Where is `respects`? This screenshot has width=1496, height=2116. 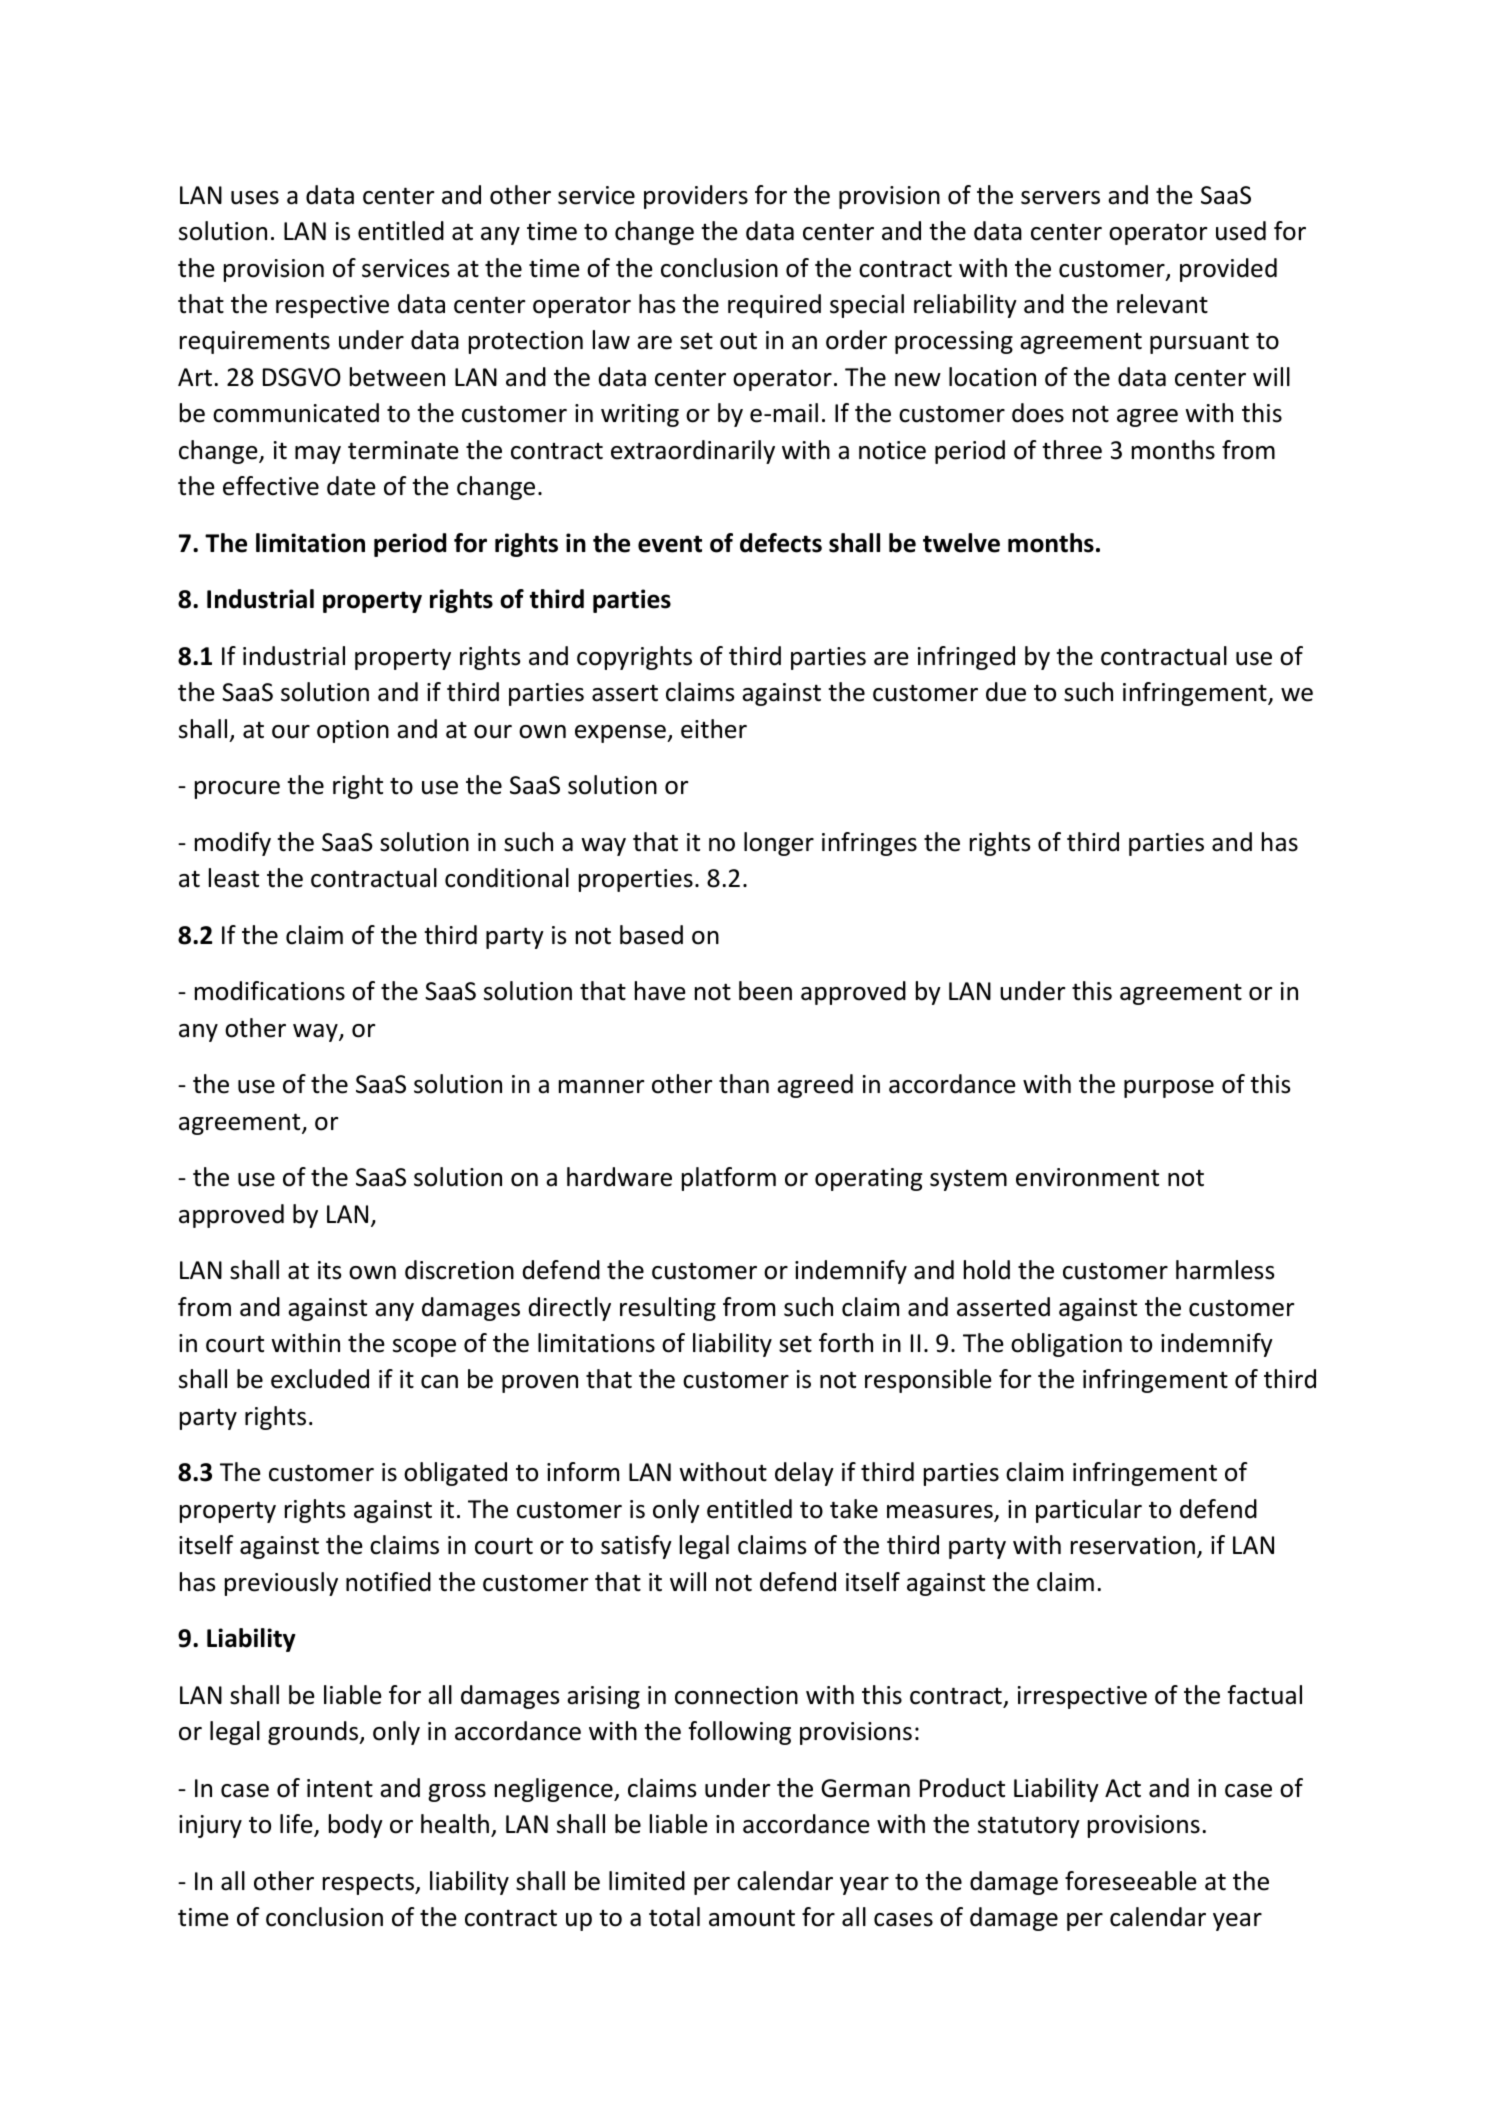
respects is located at coordinates (370, 1884).
